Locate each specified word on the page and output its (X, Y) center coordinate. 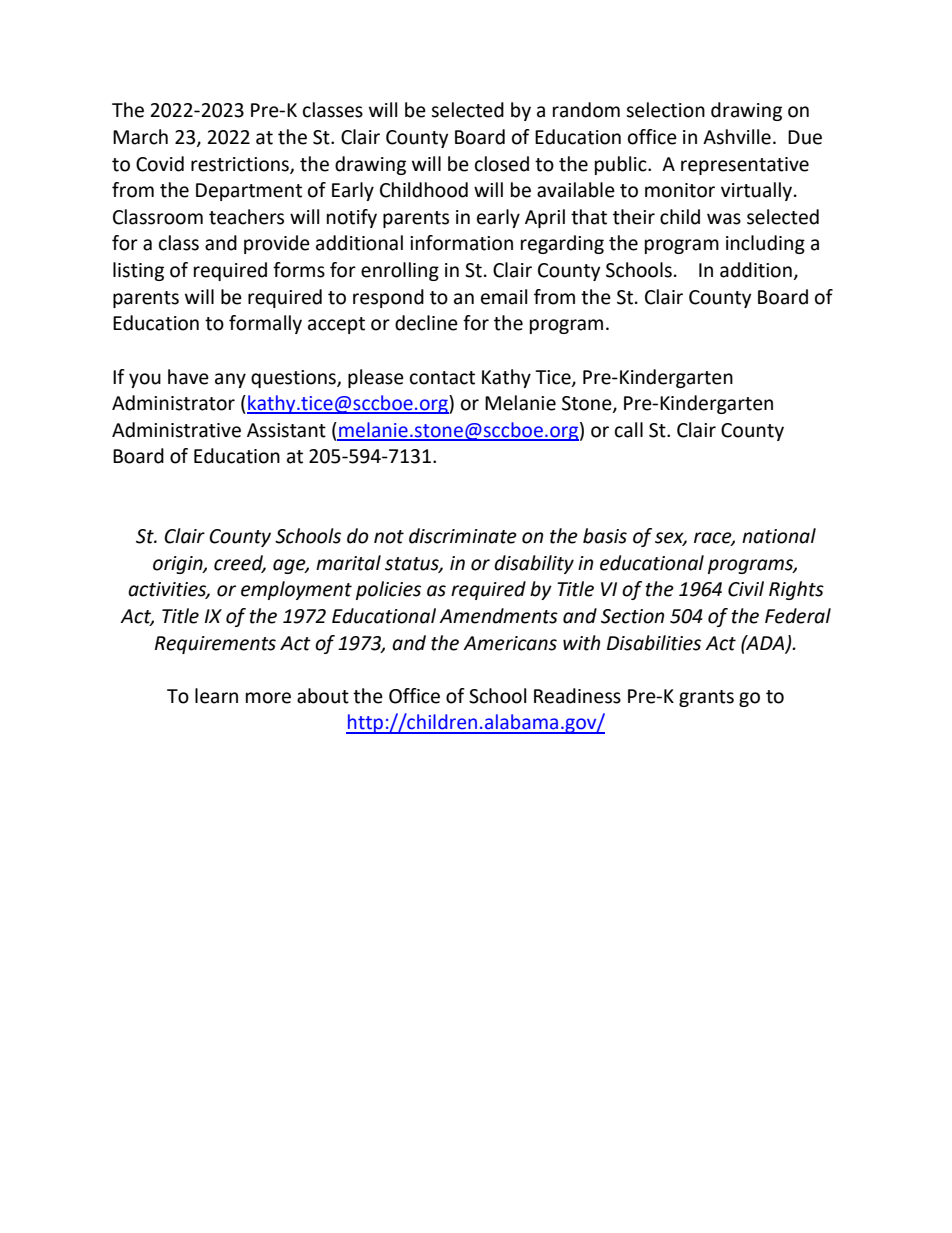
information (461, 243)
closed (502, 164)
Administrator (173, 403)
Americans (510, 643)
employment (296, 590)
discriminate (463, 536)
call (629, 430)
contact (442, 378)
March (140, 137)
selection (665, 110)
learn (216, 696)
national (779, 536)
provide (277, 244)
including (765, 244)
